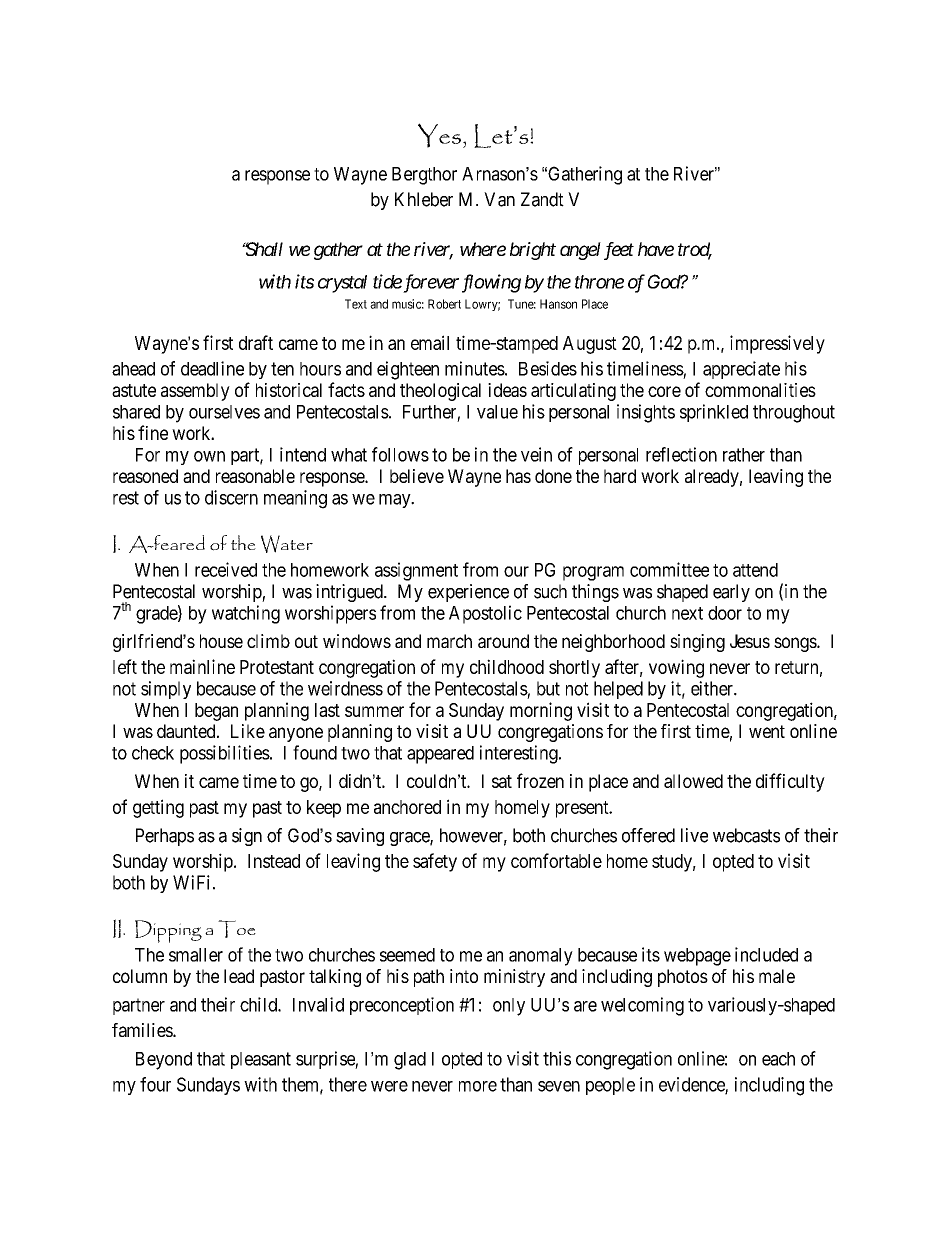  What do you see at coordinates (439, 135) in the screenshot?
I see `Yes` at bounding box center [439, 135].
